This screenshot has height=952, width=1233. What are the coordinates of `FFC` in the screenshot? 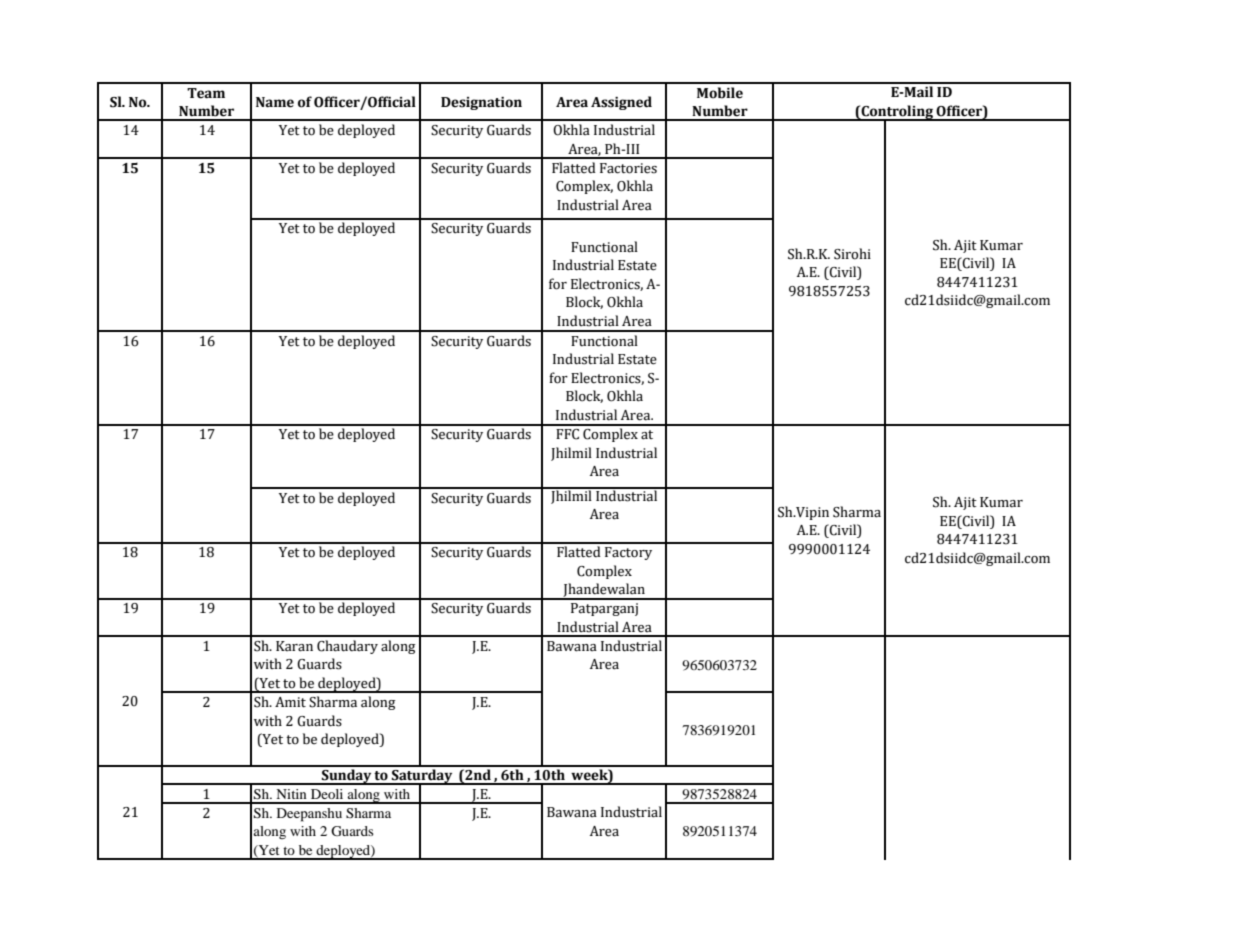 It's located at (567, 434).
